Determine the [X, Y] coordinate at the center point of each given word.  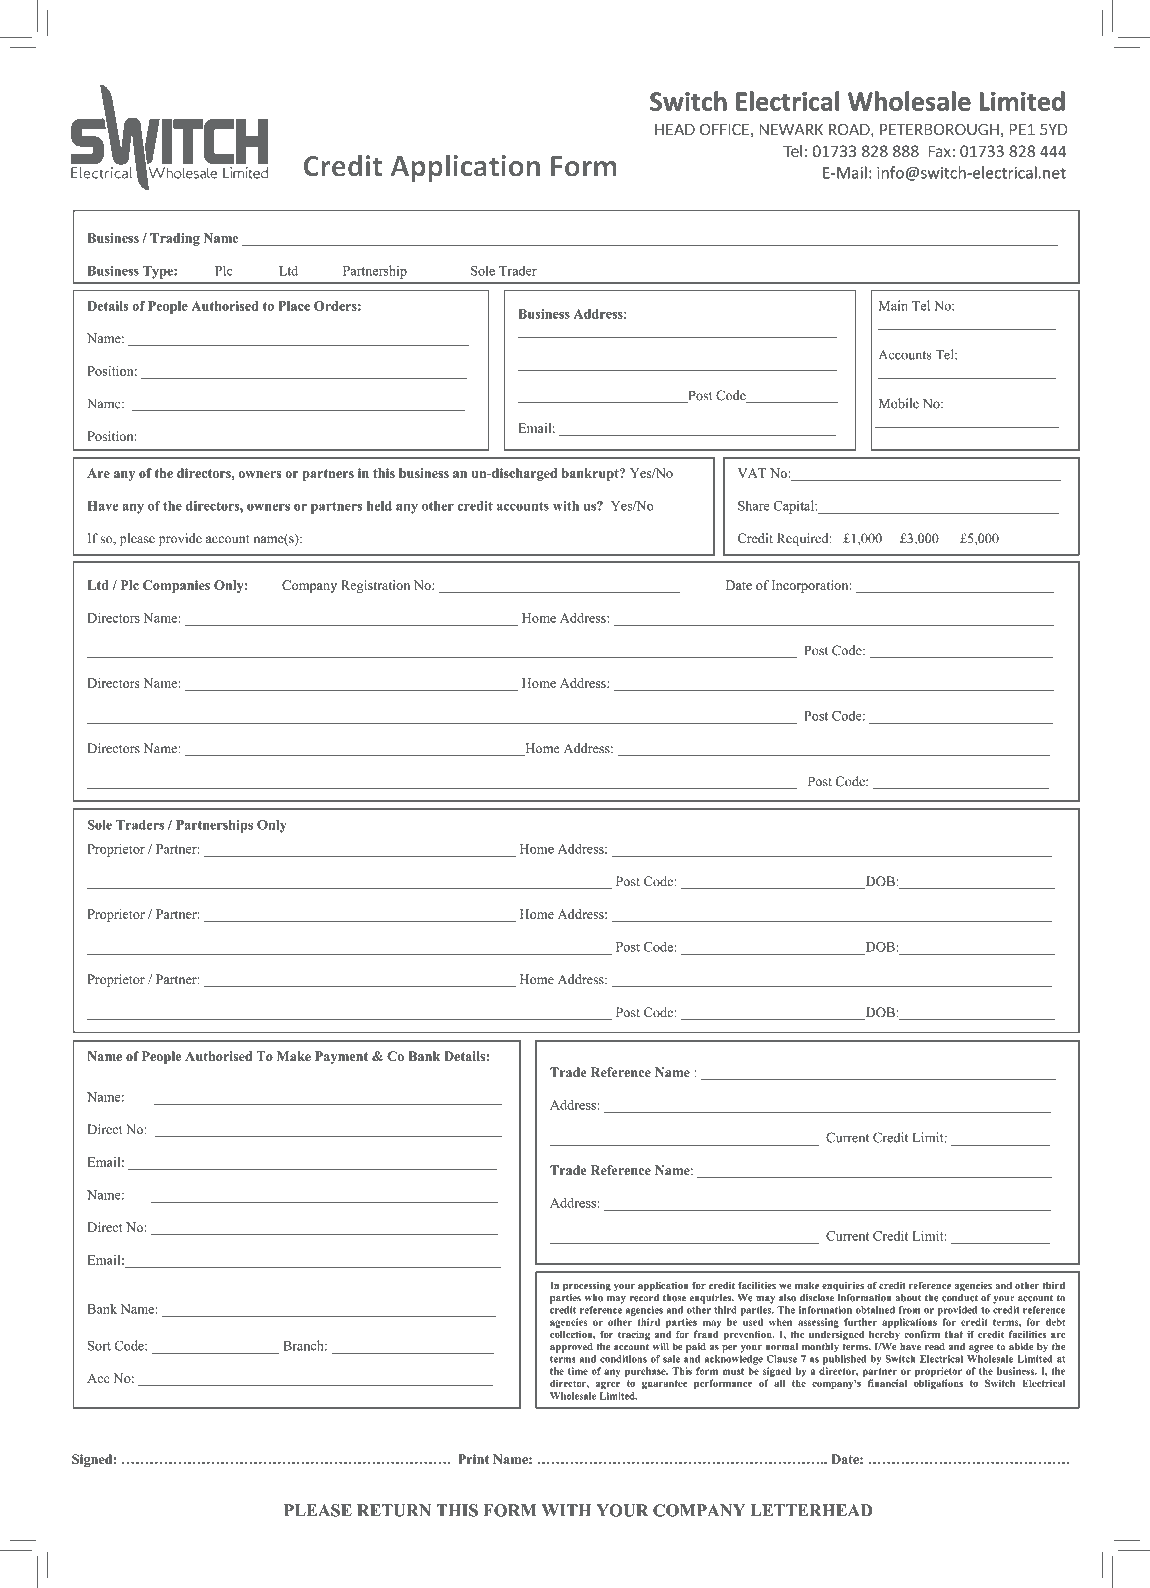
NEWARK [791, 129]
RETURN [394, 1510]
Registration [375, 586]
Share [753, 505]
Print [473, 1459]
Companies [176, 586]
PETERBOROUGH [939, 129]
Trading [175, 239]
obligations [938, 1384]
